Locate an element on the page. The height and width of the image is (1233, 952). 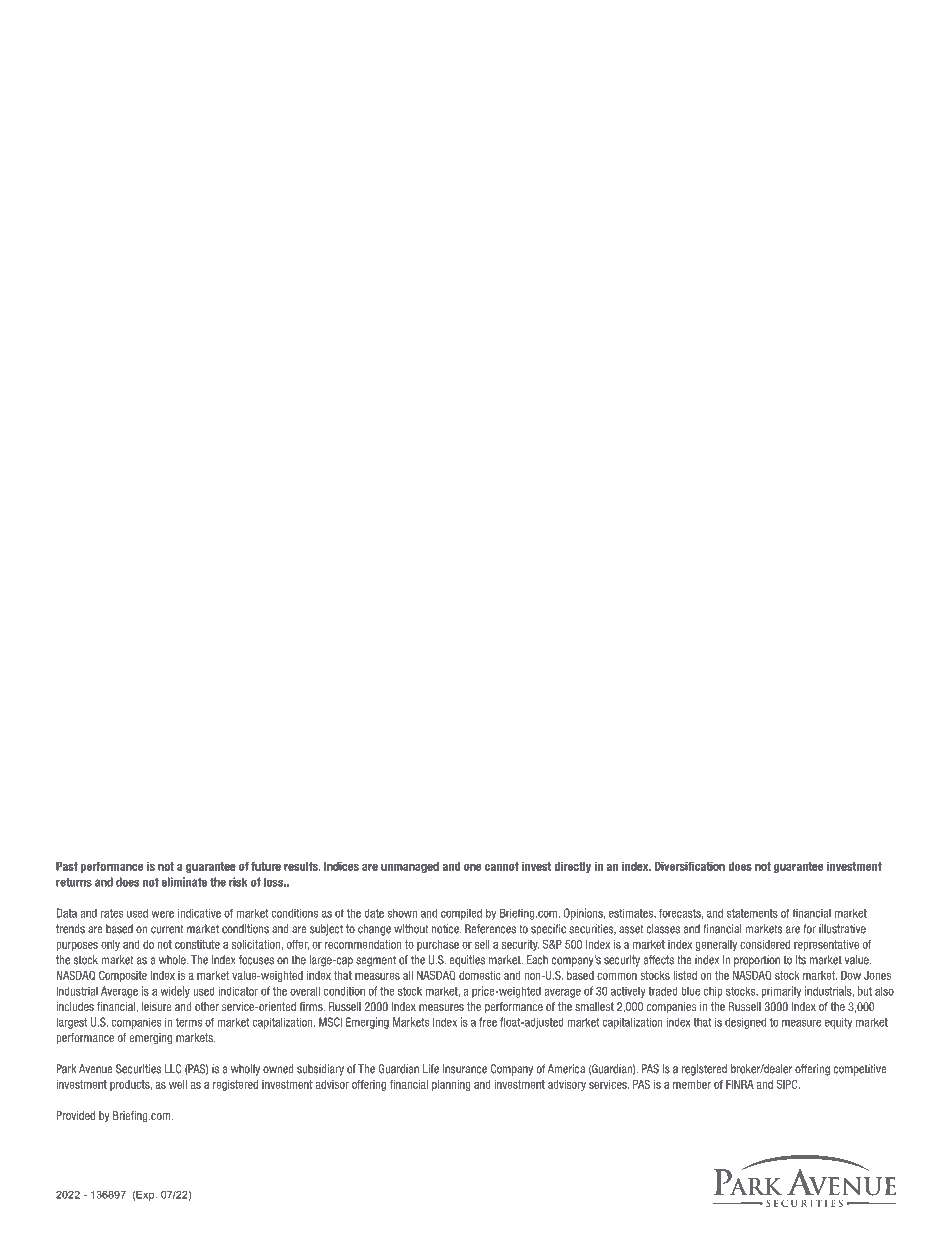
domestic is located at coordinates (480, 975).
